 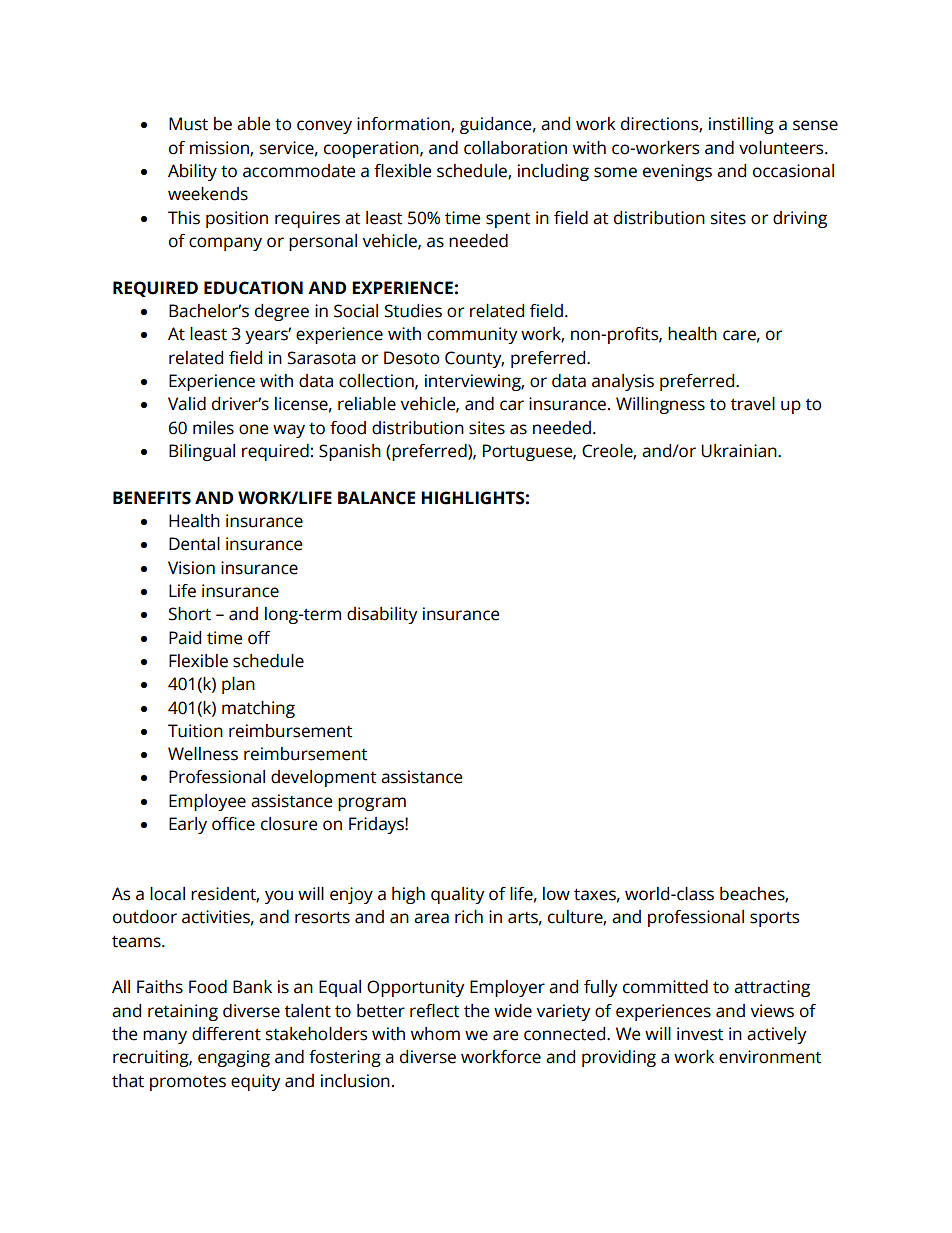 What do you see at coordinates (741, 125) in the page?
I see `instilling` at bounding box center [741, 125].
